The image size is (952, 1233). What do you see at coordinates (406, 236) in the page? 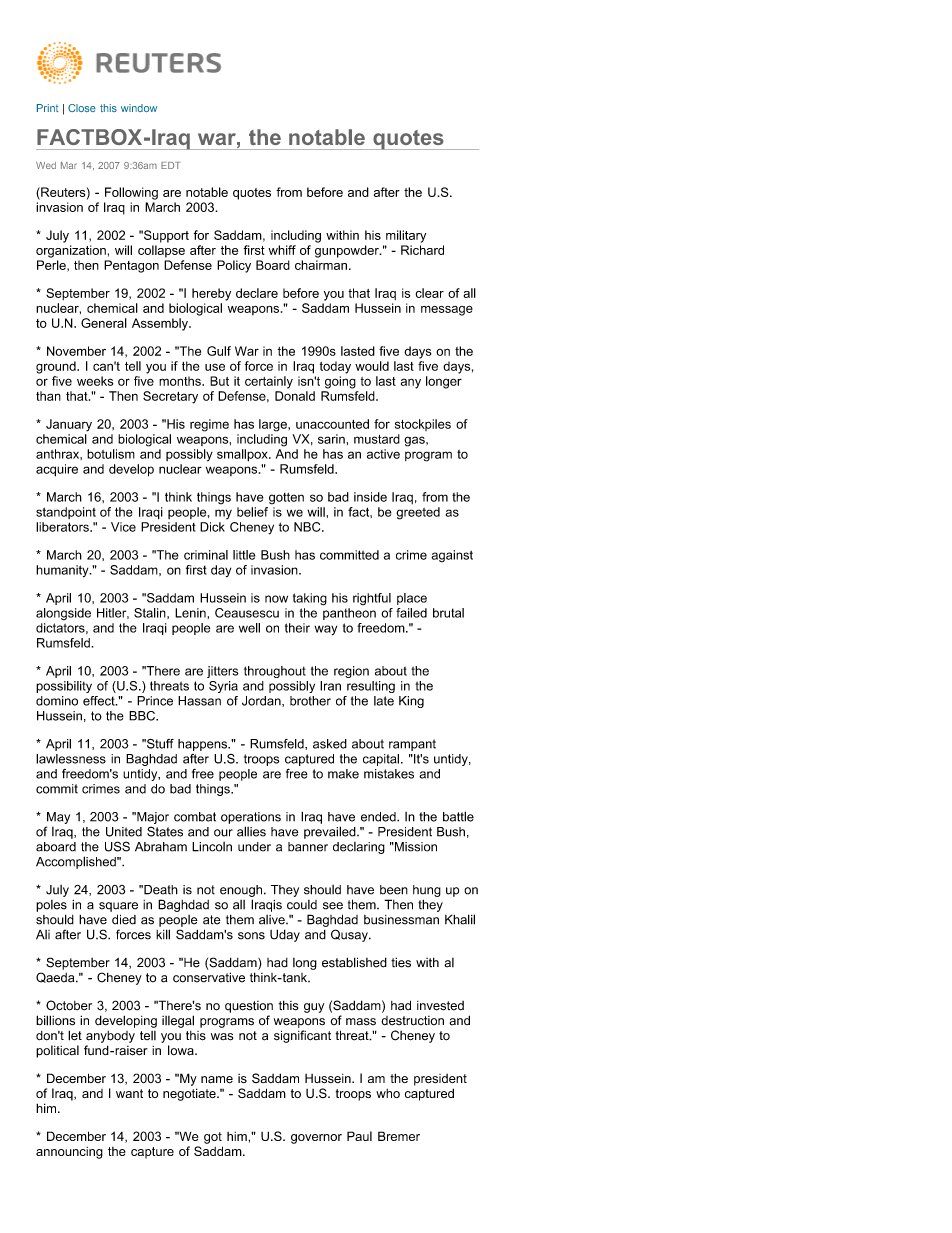
I see `military` at bounding box center [406, 236].
